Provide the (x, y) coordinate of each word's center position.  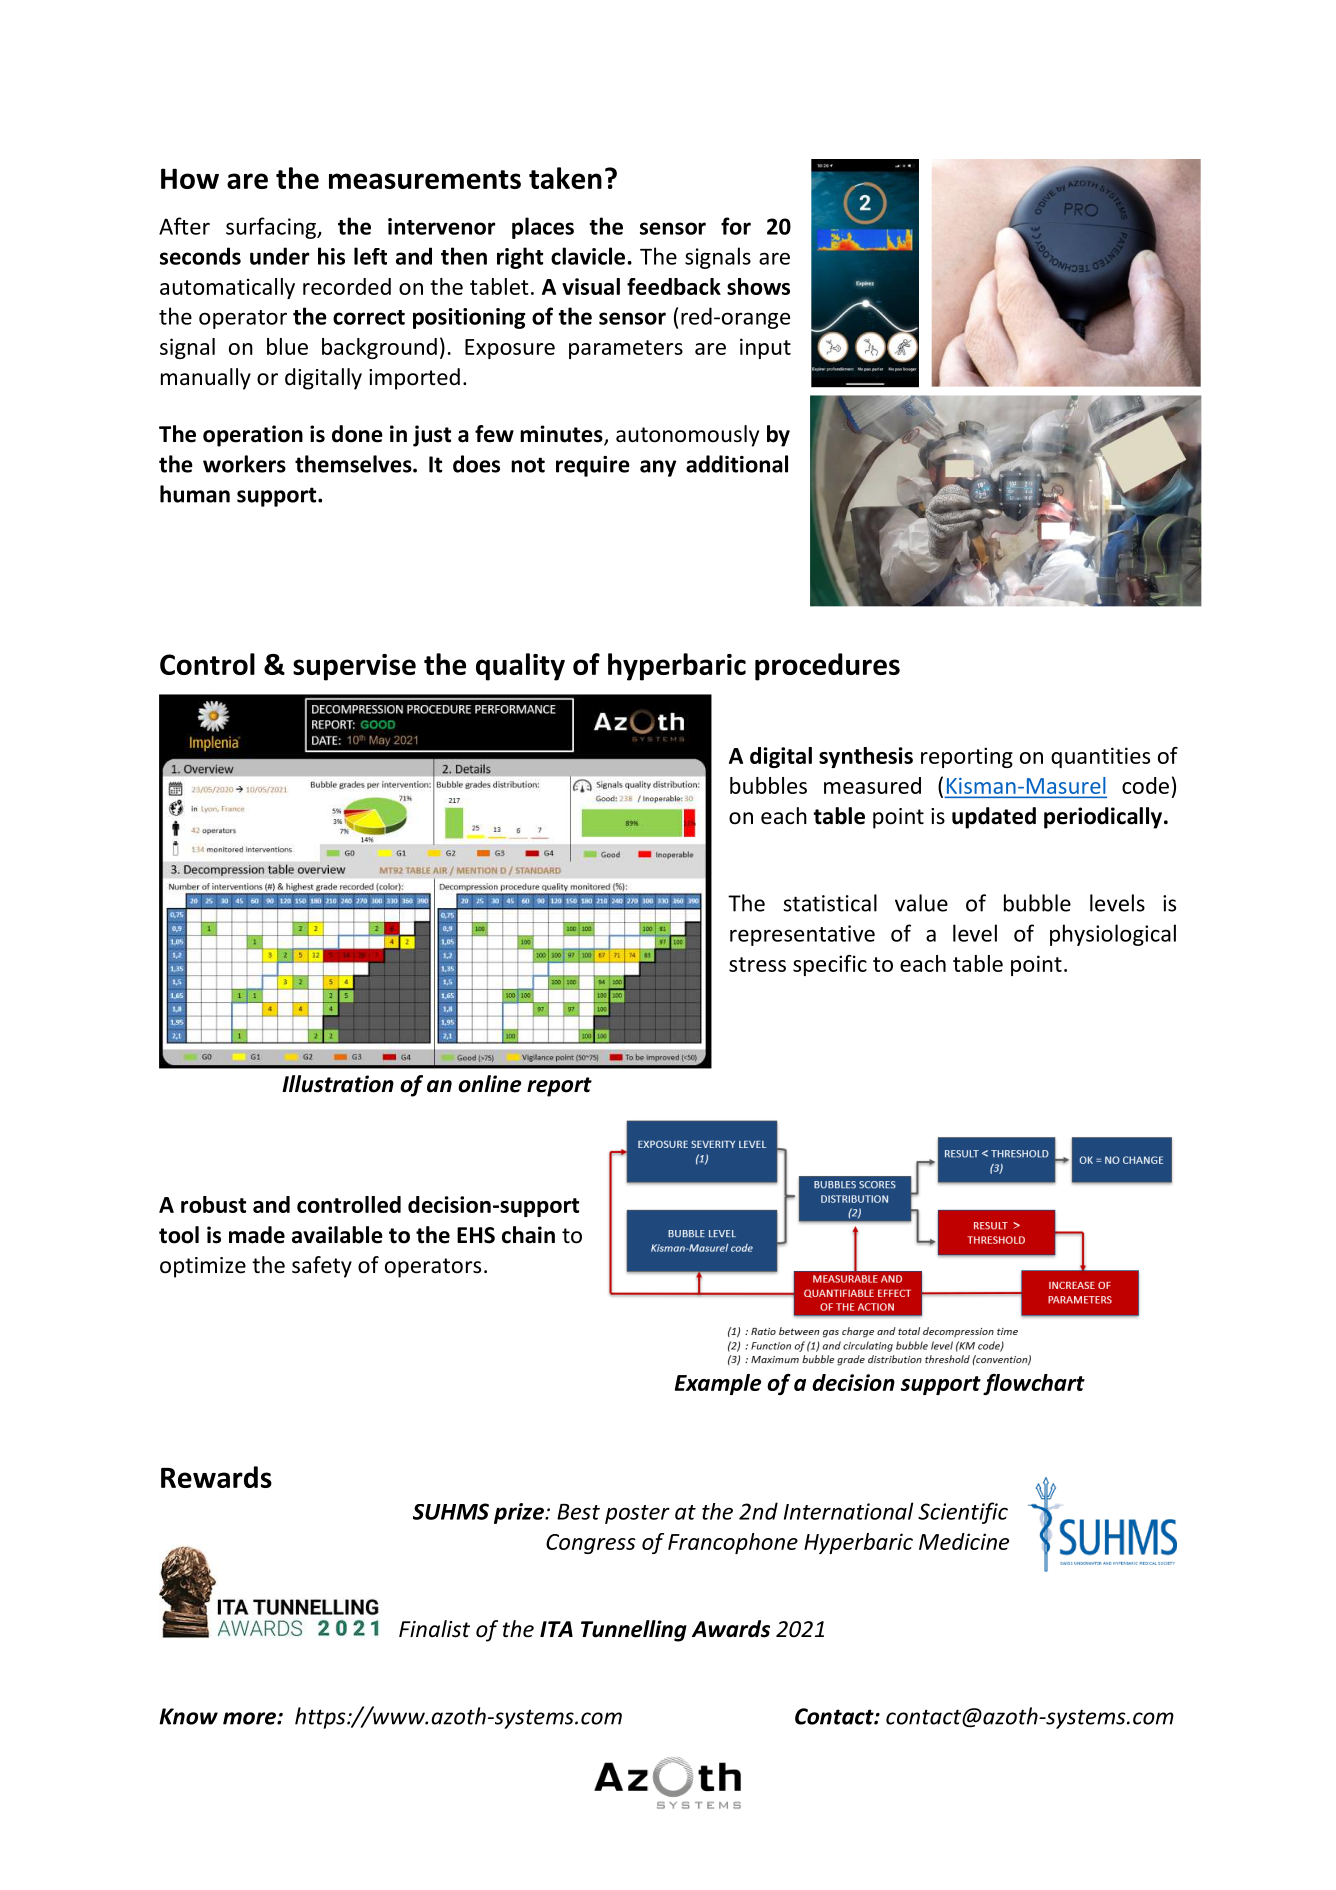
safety (322, 1267)
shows (758, 286)
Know (188, 1716)
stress (757, 964)
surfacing (272, 228)
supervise (354, 667)
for (736, 226)
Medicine (964, 1541)
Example (718, 1384)
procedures (827, 667)
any (658, 468)
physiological (1113, 935)
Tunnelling (634, 1631)
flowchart (1034, 1384)
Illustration (338, 1084)
